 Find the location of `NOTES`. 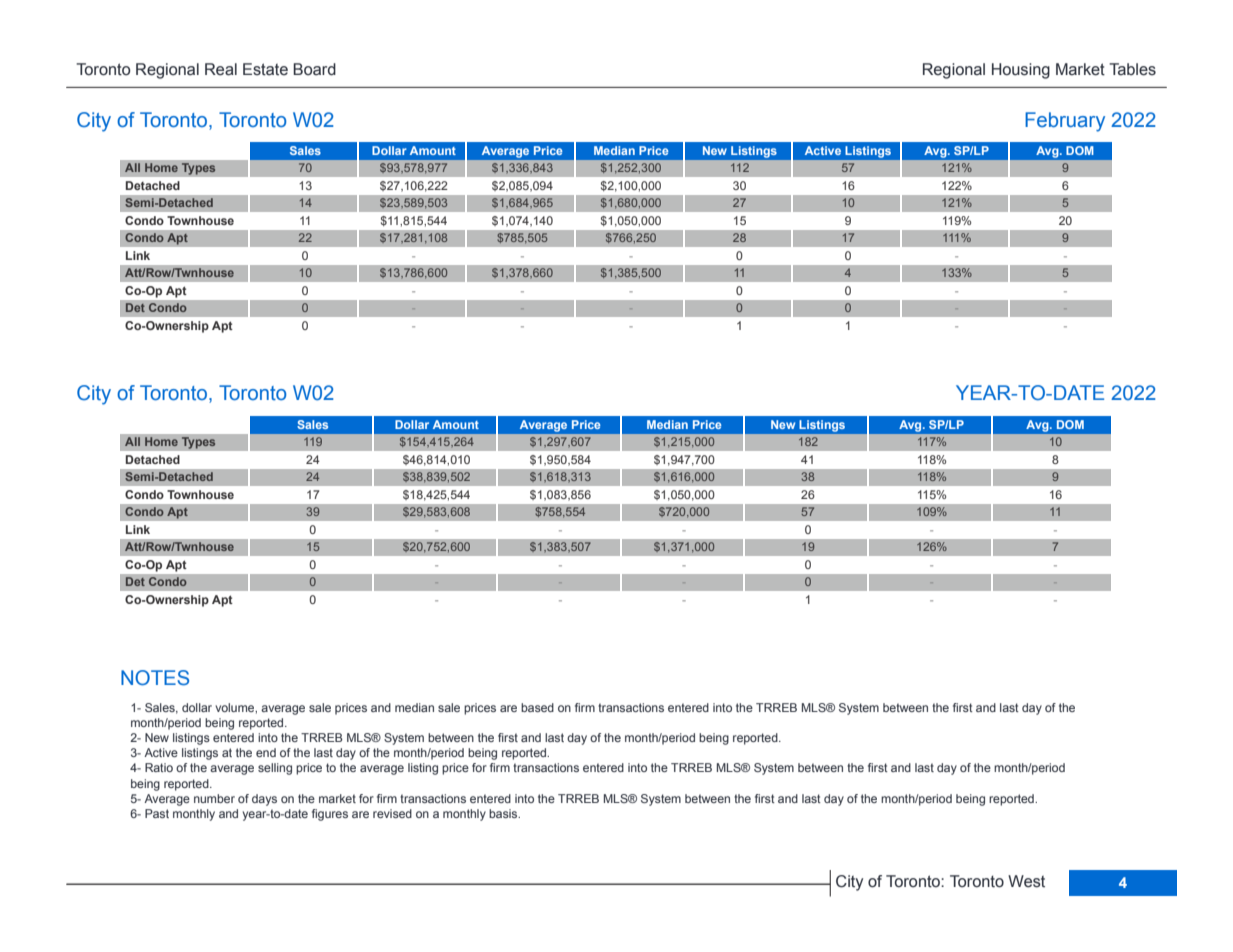

NOTES is located at coordinates (155, 678).
